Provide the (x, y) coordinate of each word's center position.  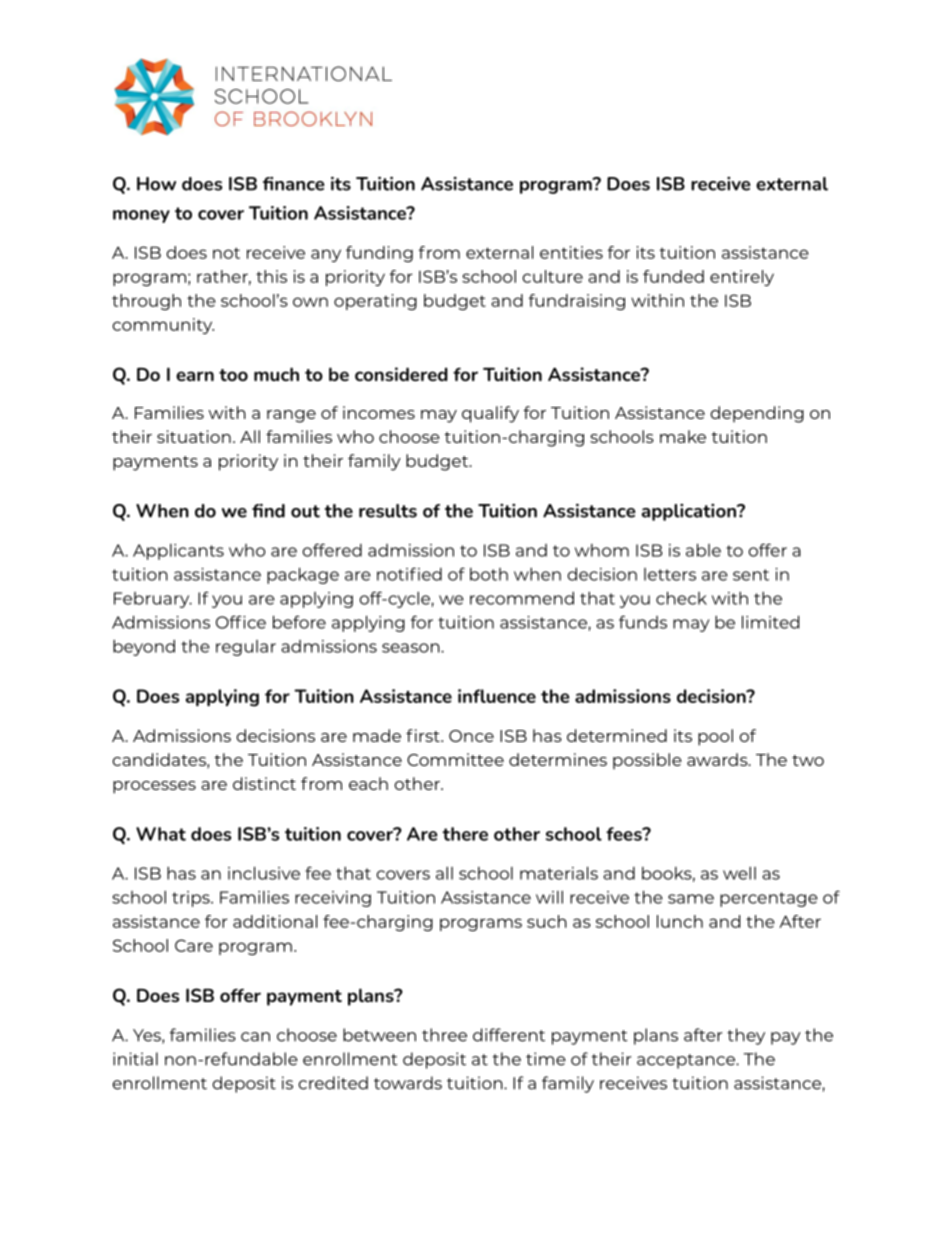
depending (757, 414)
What (161, 834)
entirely (742, 278)
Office (241, 622)
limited (770, 622)
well (739, 873)
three (444, 1035)
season (412, 648)
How (156, 184)
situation (194, 436)
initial (135, 1059)
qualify (490, 414)
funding (379, 254)
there (465, 834)
